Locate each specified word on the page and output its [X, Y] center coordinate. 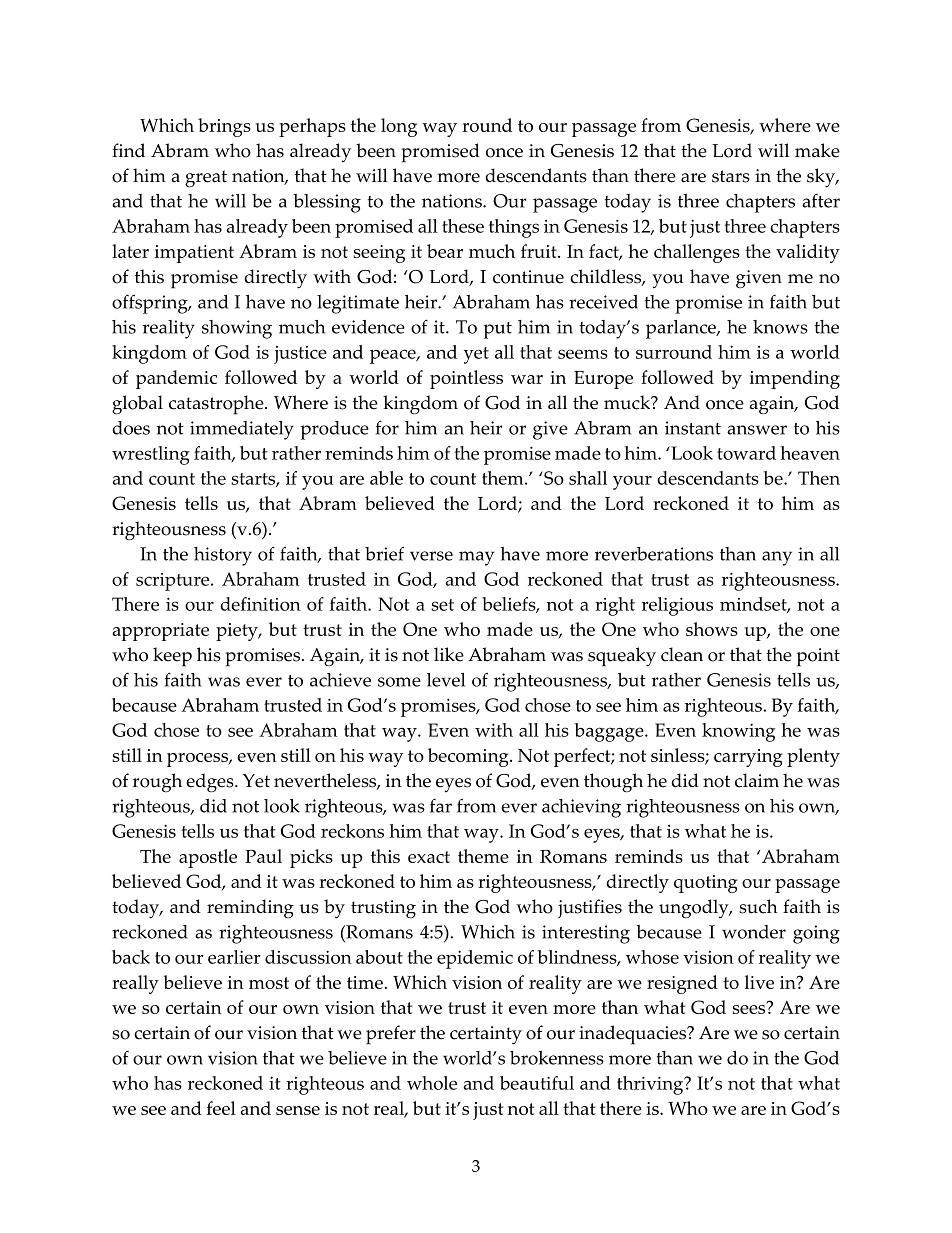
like [449, 654]
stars [731, 176]
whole [432, 1083]
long [399, 127]
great [206, 179]
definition [260, 604]
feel [221, 1108]
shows [712, 629]
